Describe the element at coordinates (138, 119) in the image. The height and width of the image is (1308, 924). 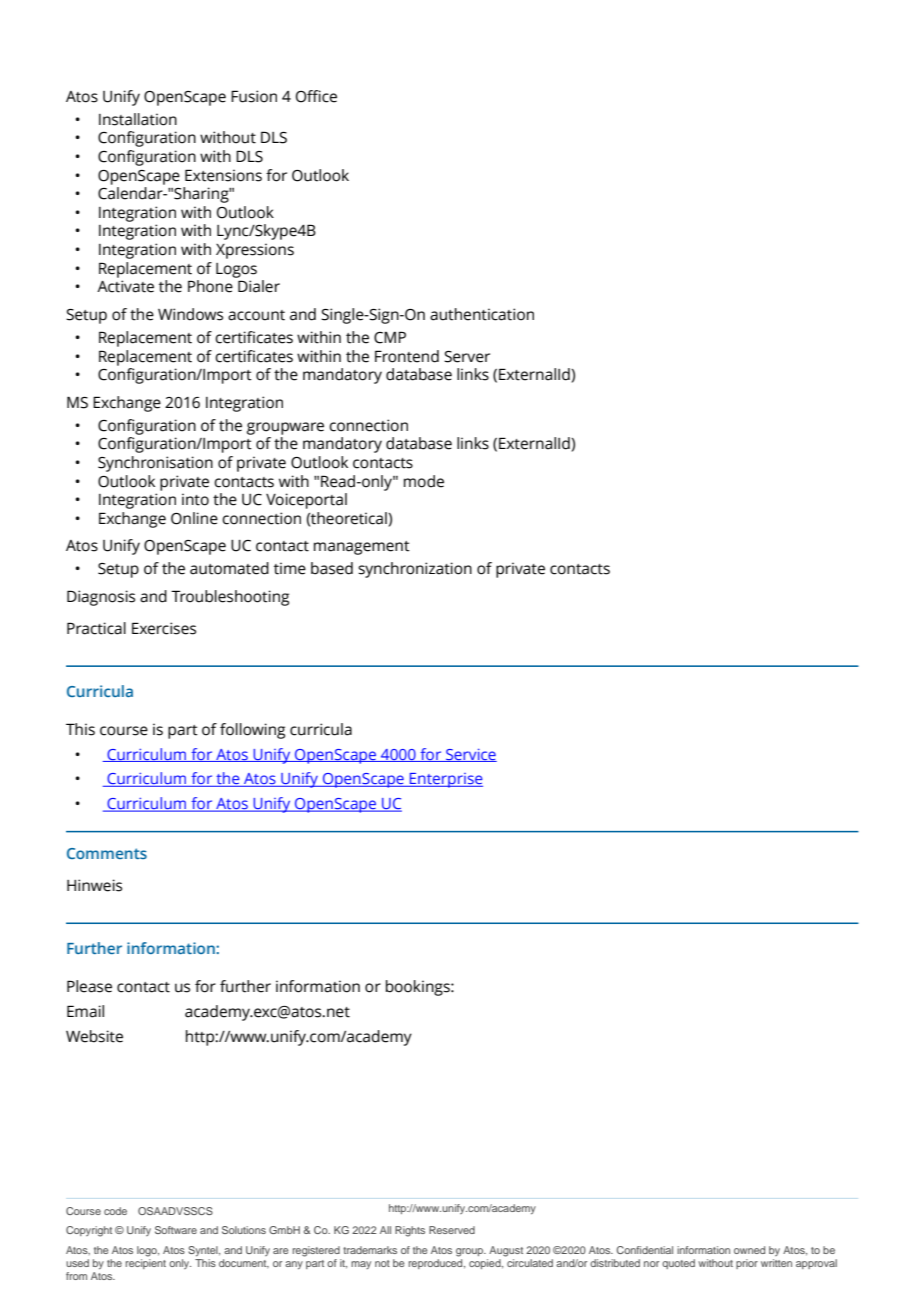
I see `Installation` at that location.
